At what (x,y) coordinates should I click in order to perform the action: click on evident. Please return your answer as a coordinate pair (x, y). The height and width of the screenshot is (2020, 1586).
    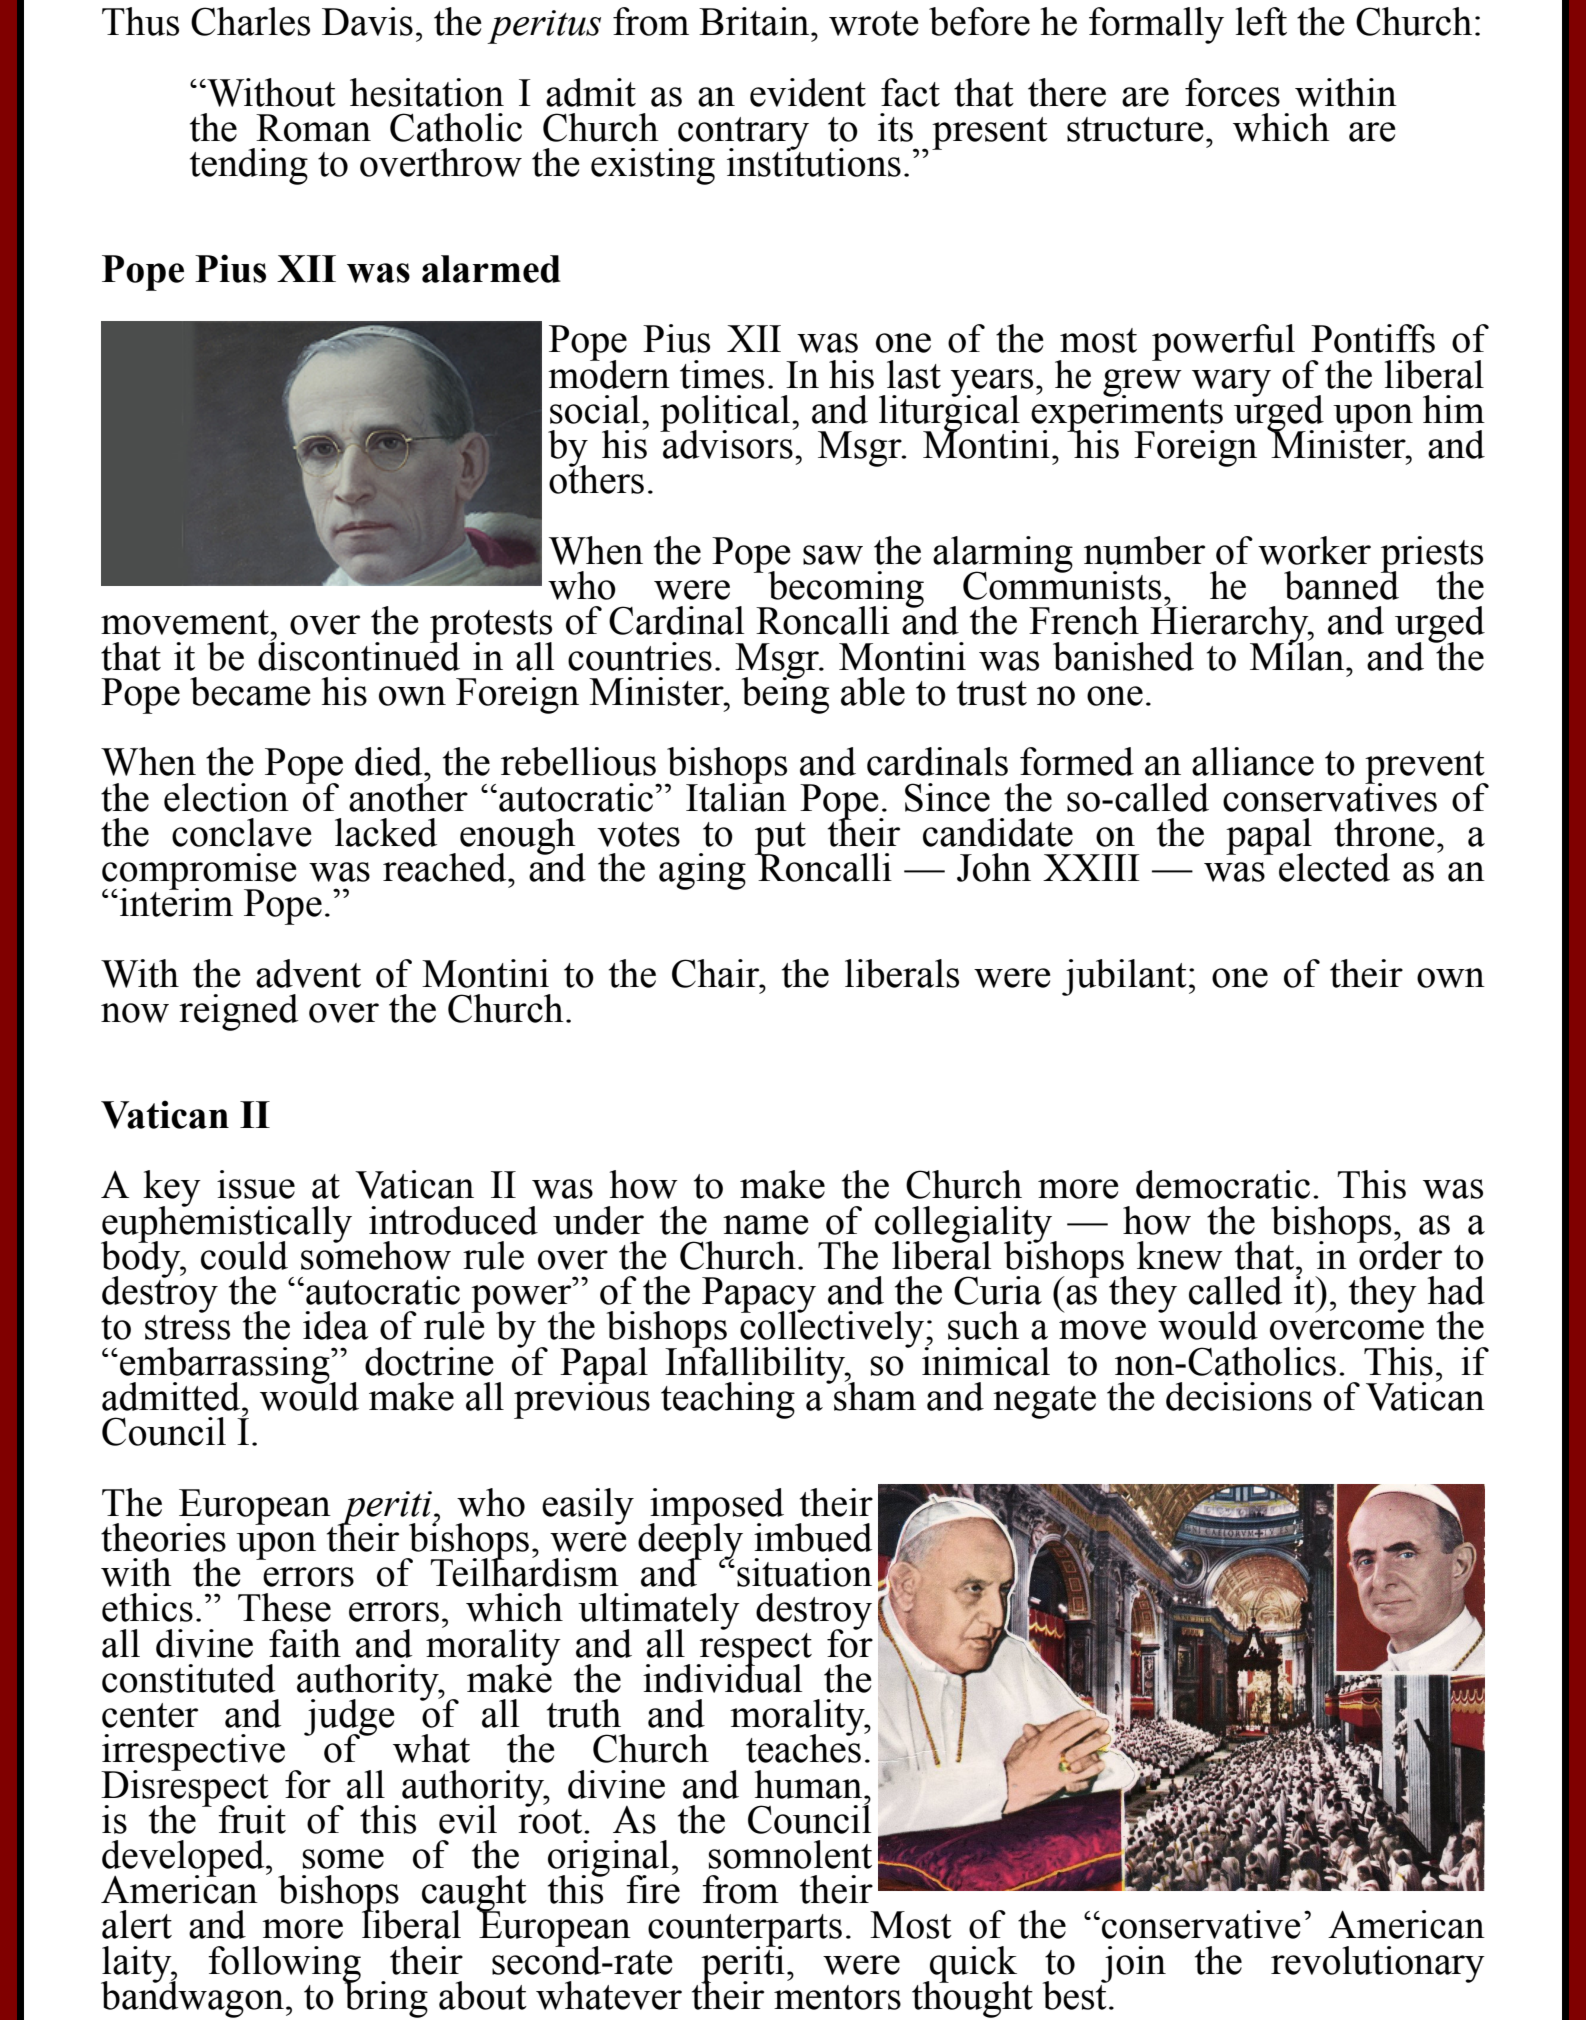
    Looking at the image, I should click on (808, 92).
